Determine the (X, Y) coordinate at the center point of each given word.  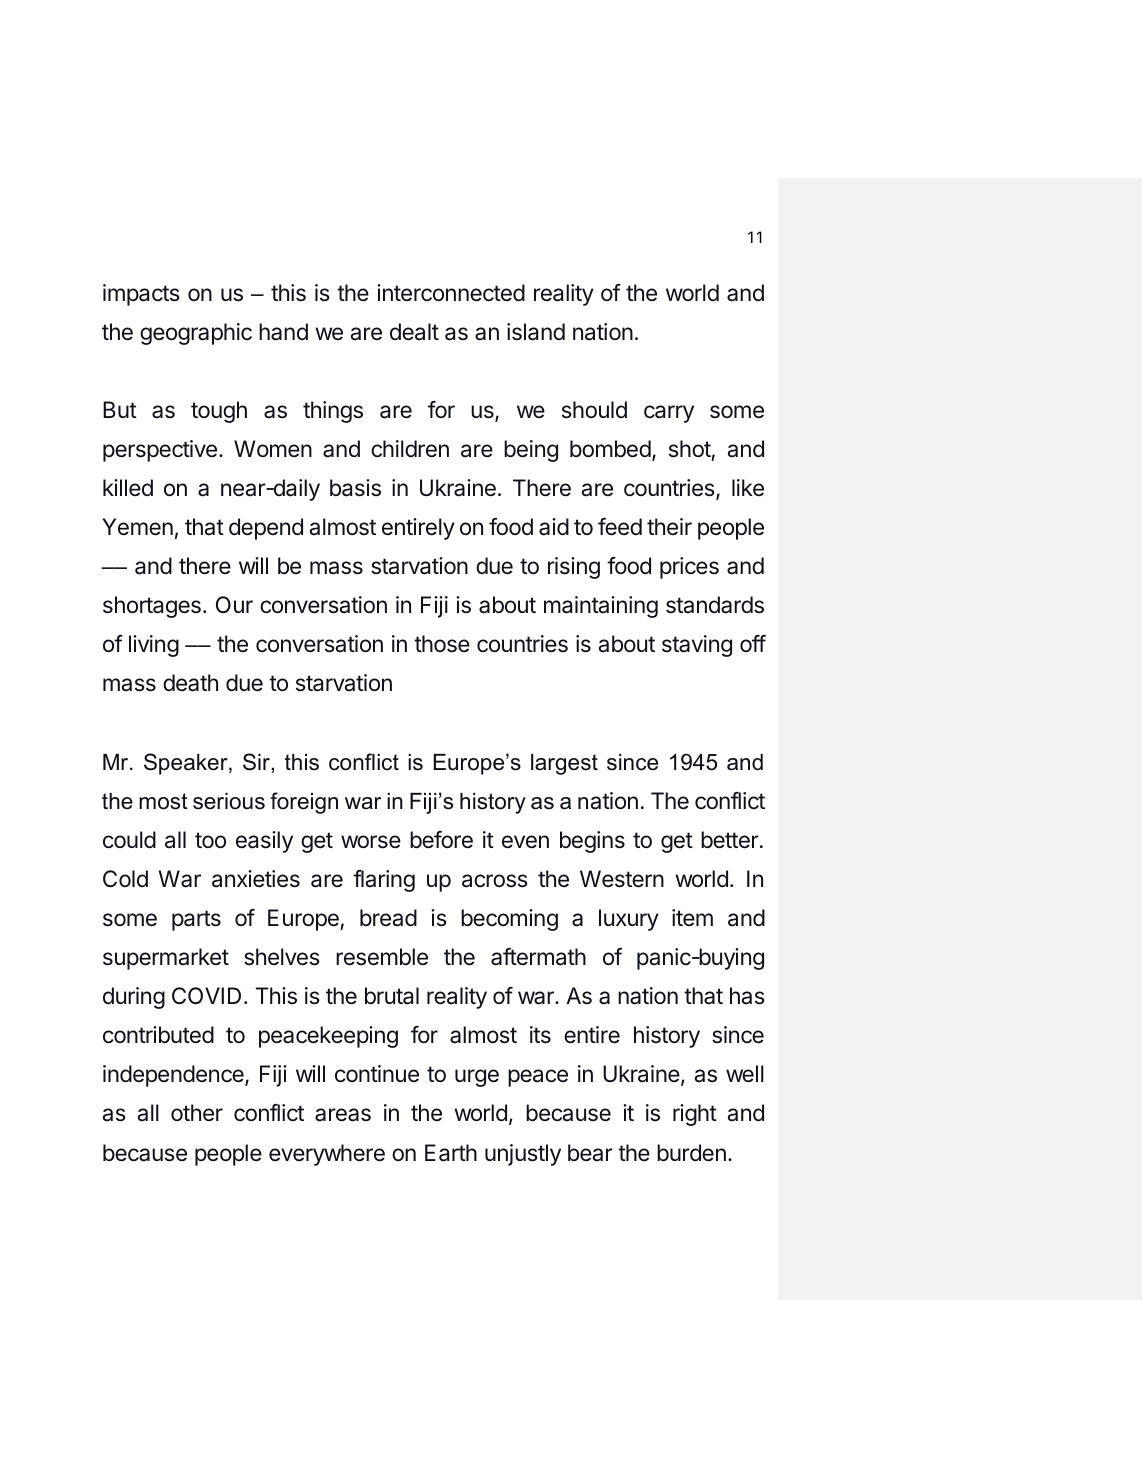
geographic (196, 334)
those (442, 644)
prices (689, 568)
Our (234, 604)
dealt (414, 332)
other (197, 1112)
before (441, 840)
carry (669, 414)
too (210, 840)
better (730, 840)
